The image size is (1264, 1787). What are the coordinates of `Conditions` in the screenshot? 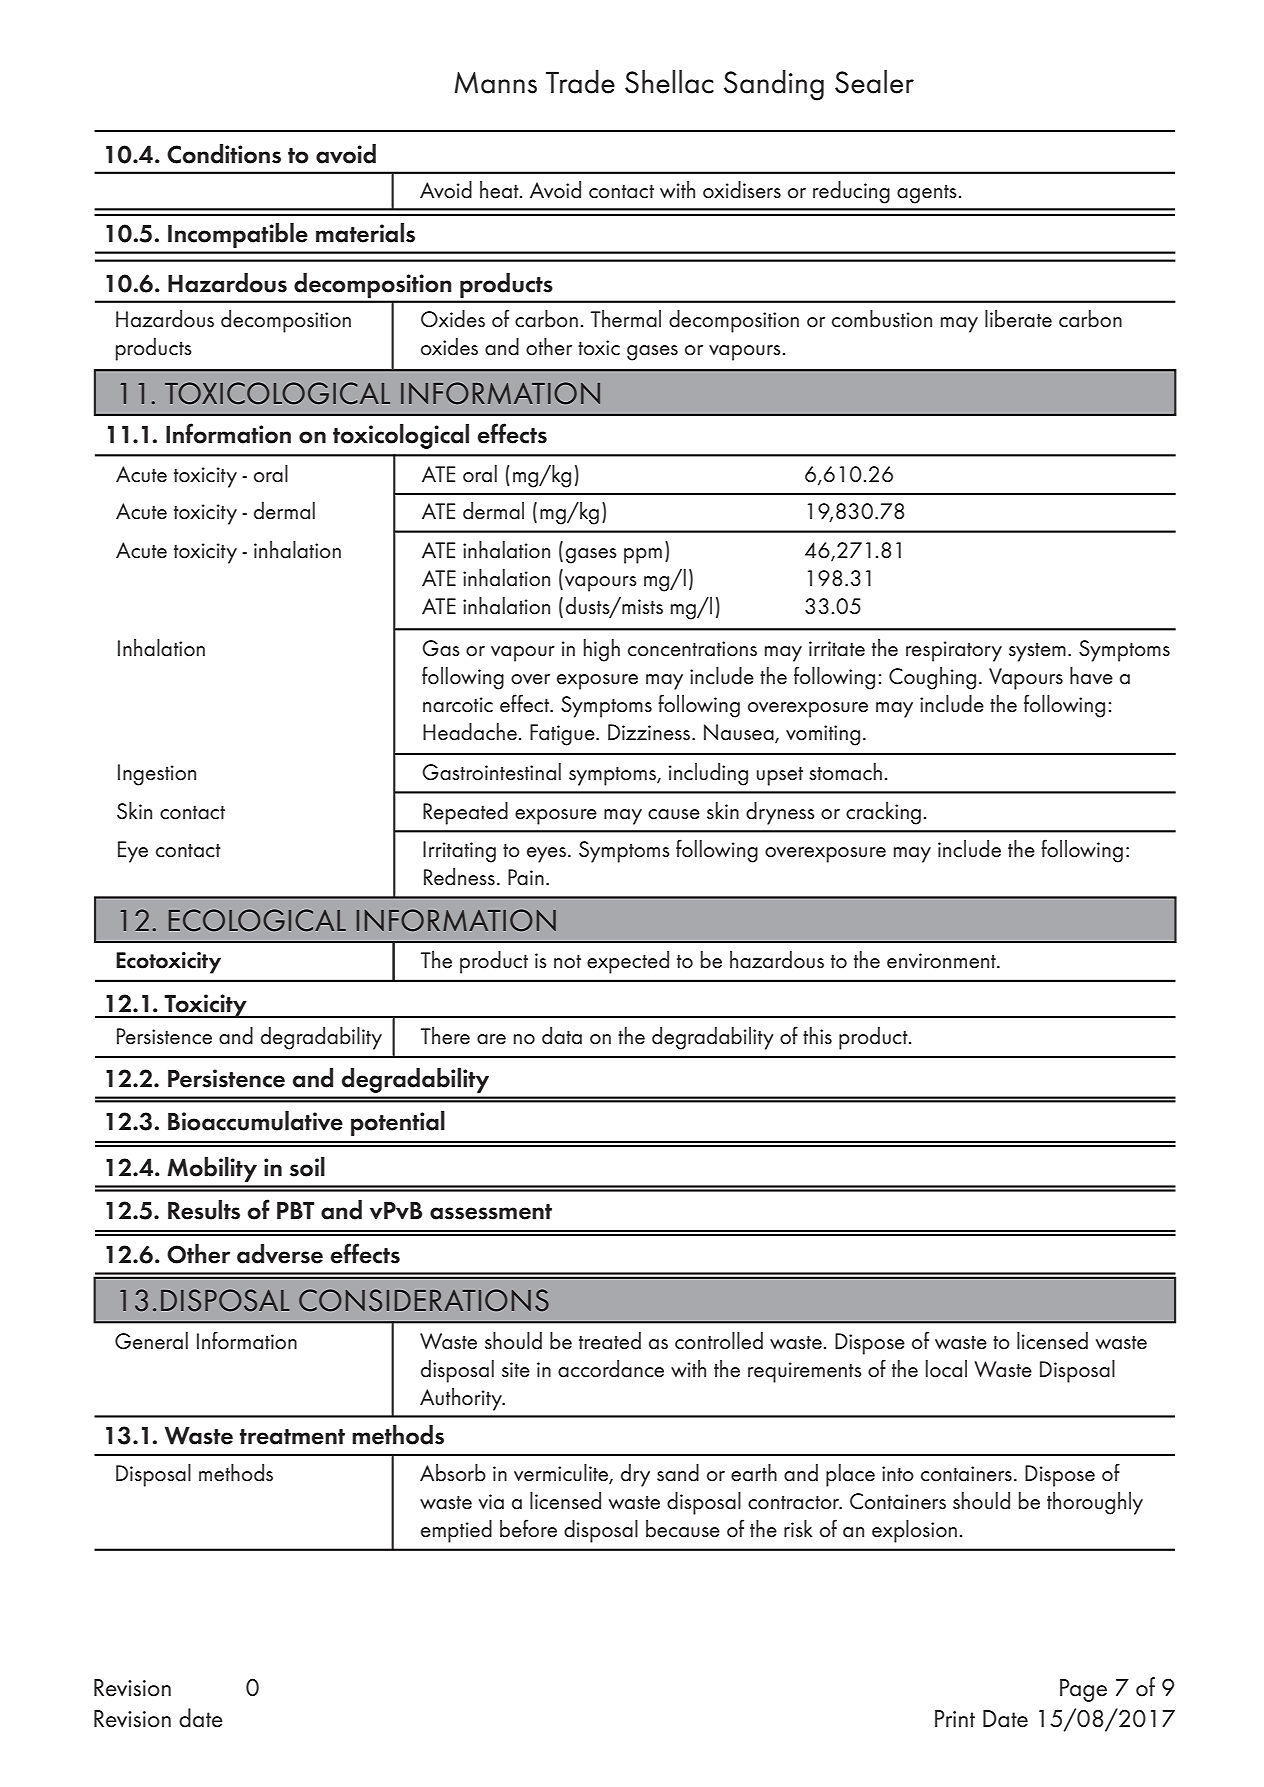 It's located at (224, 154).
